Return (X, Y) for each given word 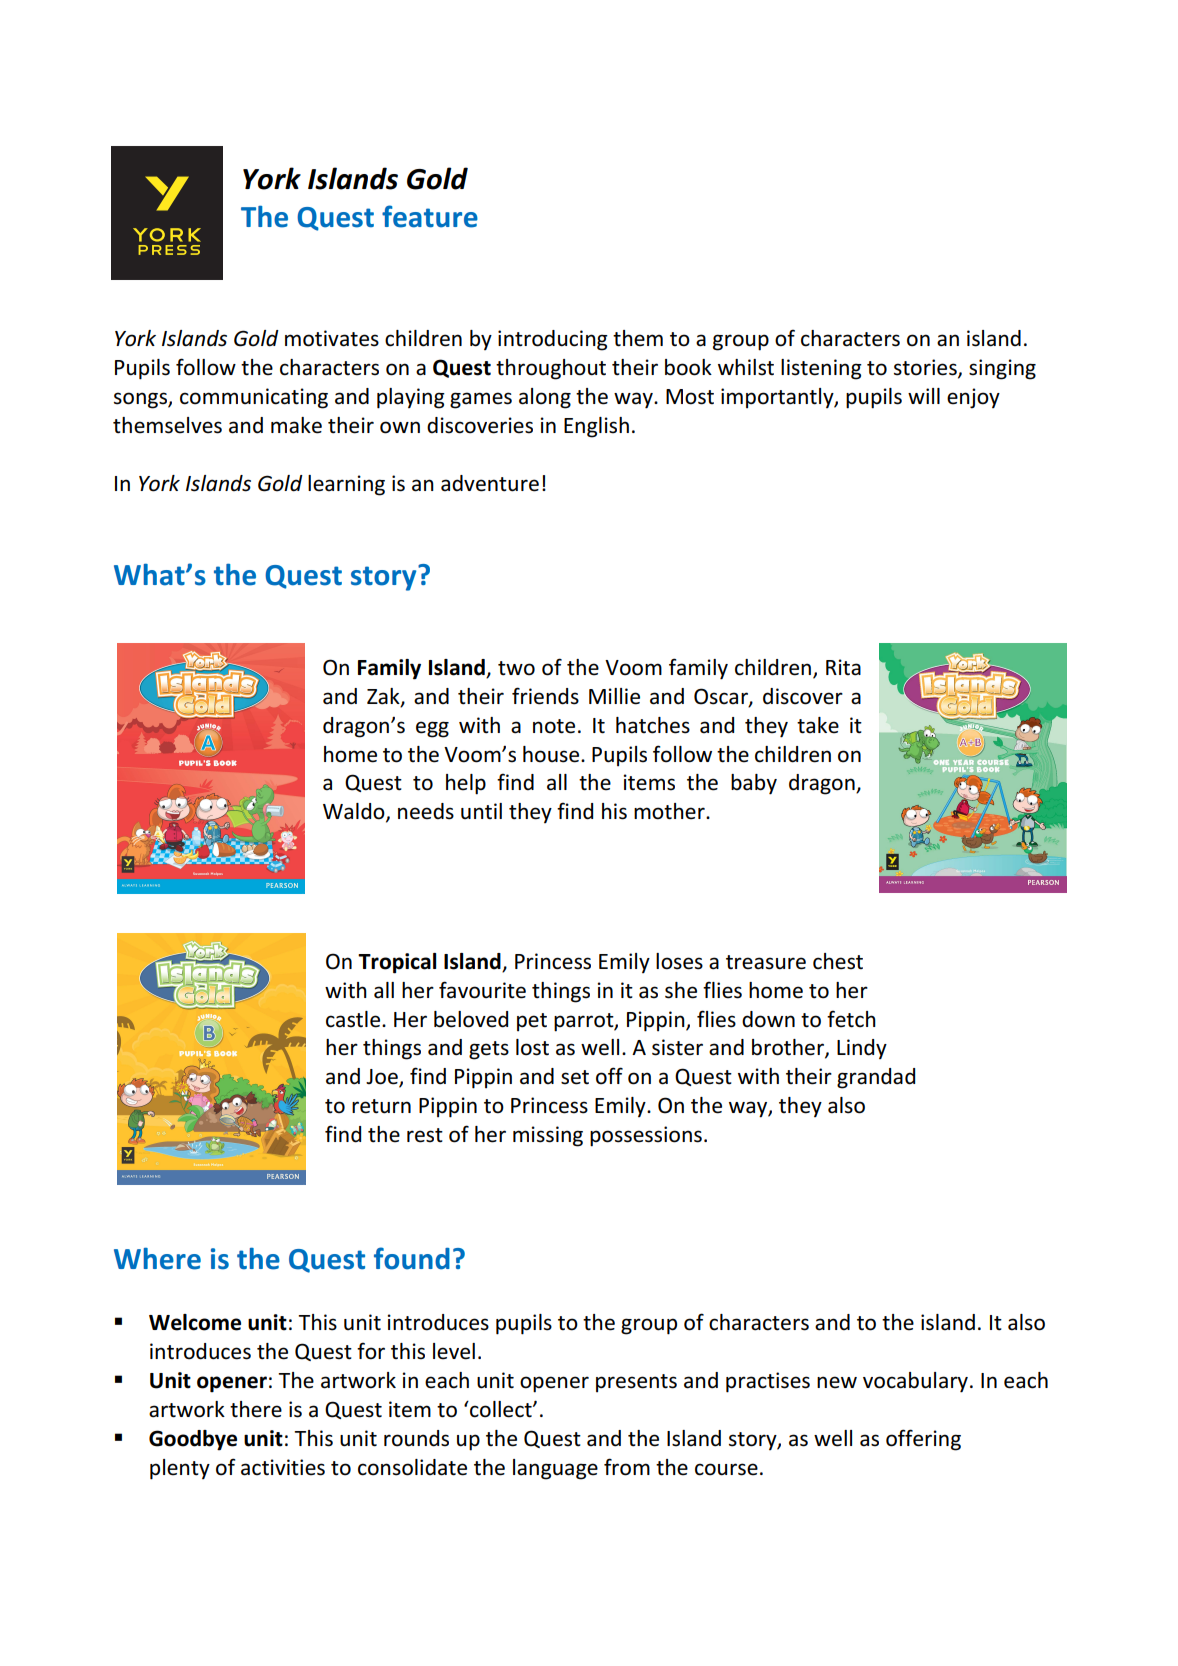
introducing (553, 340)
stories (926, 368)
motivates (332, 338)
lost (532, 1047)
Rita (843, 667)
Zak (384, 697)
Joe (383, 1078)
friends (545, 696)
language (555, 1469)
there (256, 1409)
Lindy (862, 1049)
